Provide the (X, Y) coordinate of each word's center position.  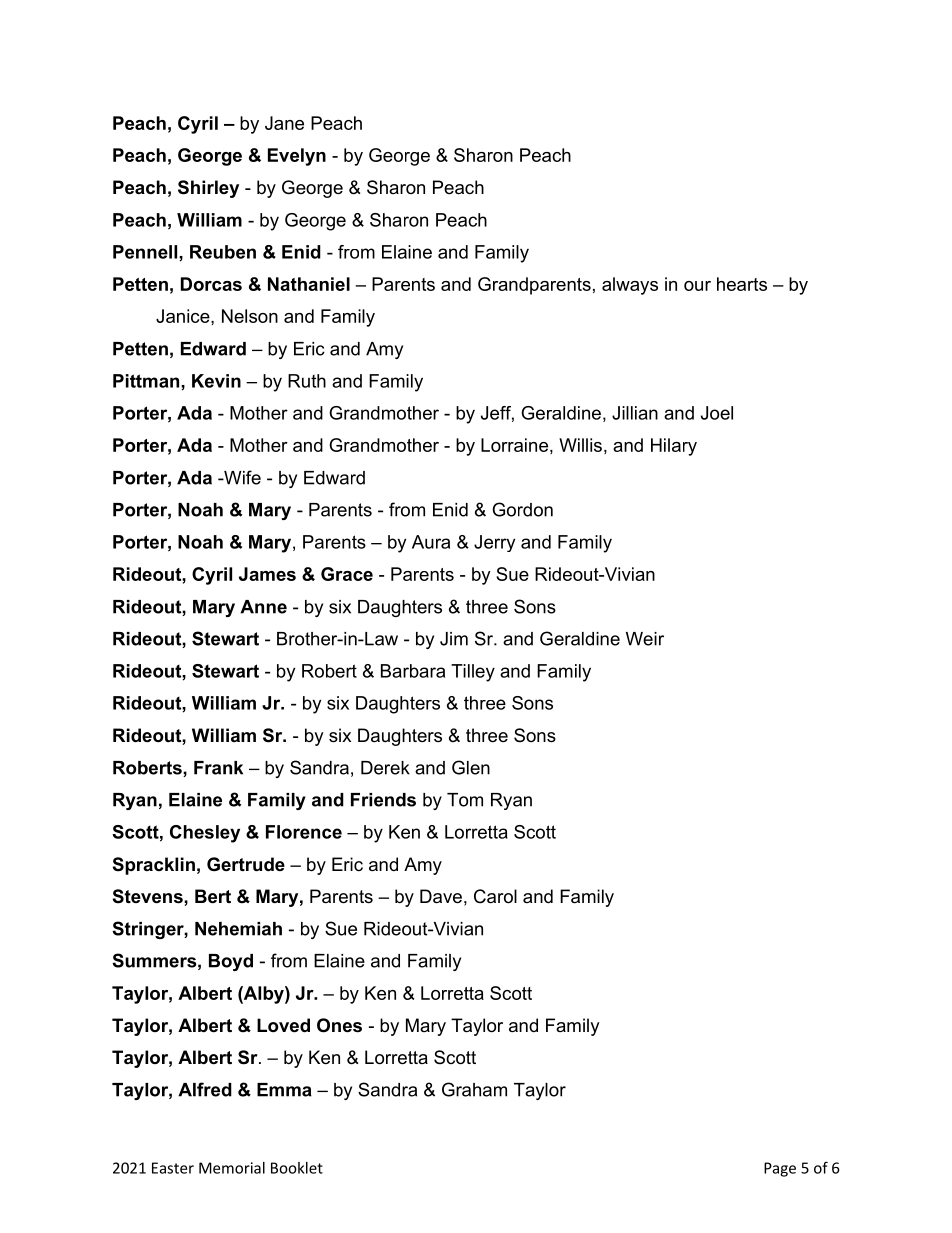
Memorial (232, 1168)
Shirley (208, 189)
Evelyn (297, 157)
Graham (474, 1089)
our (697, 286)
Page (780, 1169)
